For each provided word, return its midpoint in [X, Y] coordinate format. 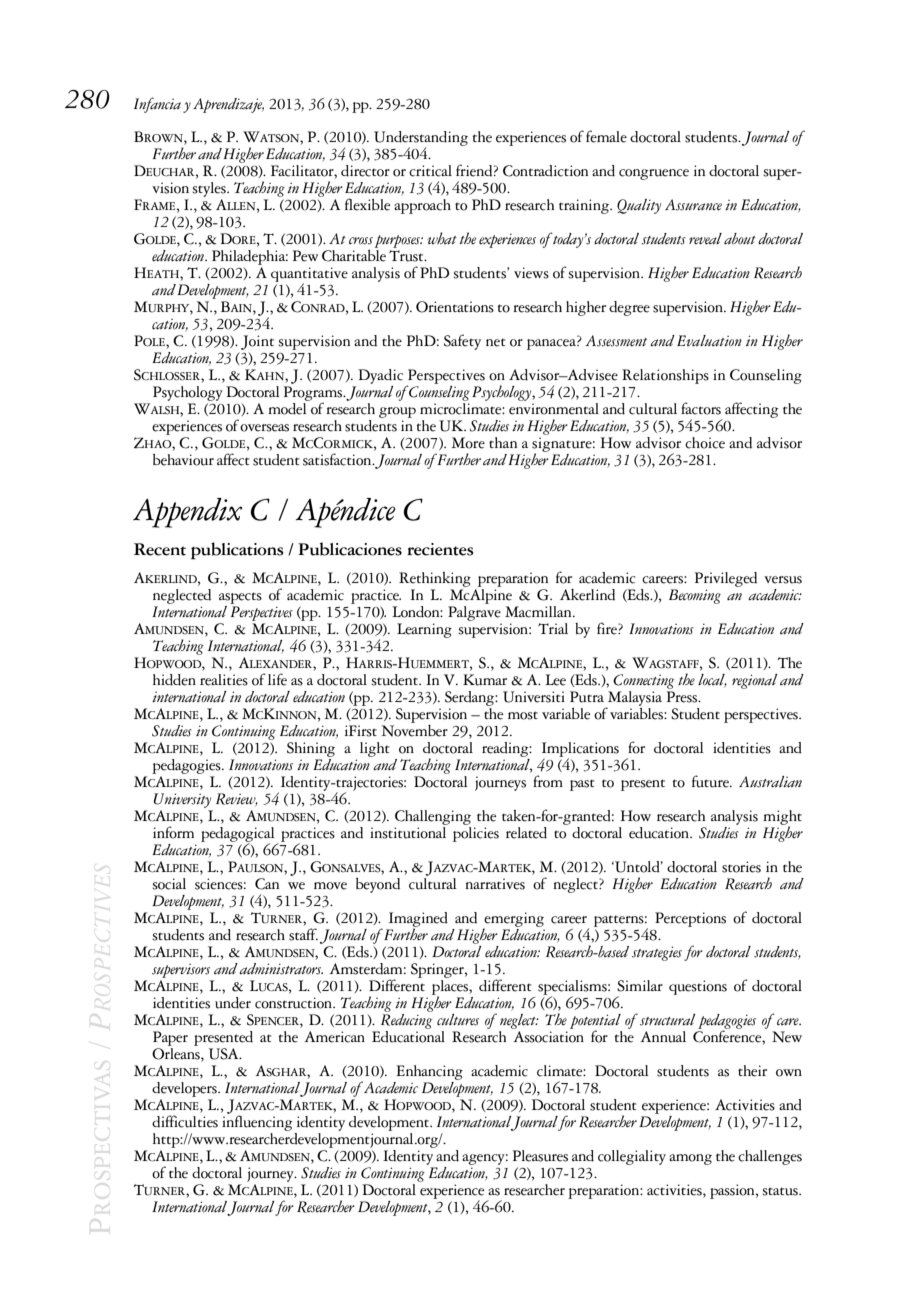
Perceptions [690, 919]
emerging [513, 920]
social [169, 884]
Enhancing [429, 1072]
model [287, 409]
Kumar [485, 680]
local [712, 681]
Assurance [693, 205]
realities [224, 680]
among [690, 1159]
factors [701, 408]
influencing [257, 1122]
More [468, 443]
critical [430, 171]
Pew [305, 256]
